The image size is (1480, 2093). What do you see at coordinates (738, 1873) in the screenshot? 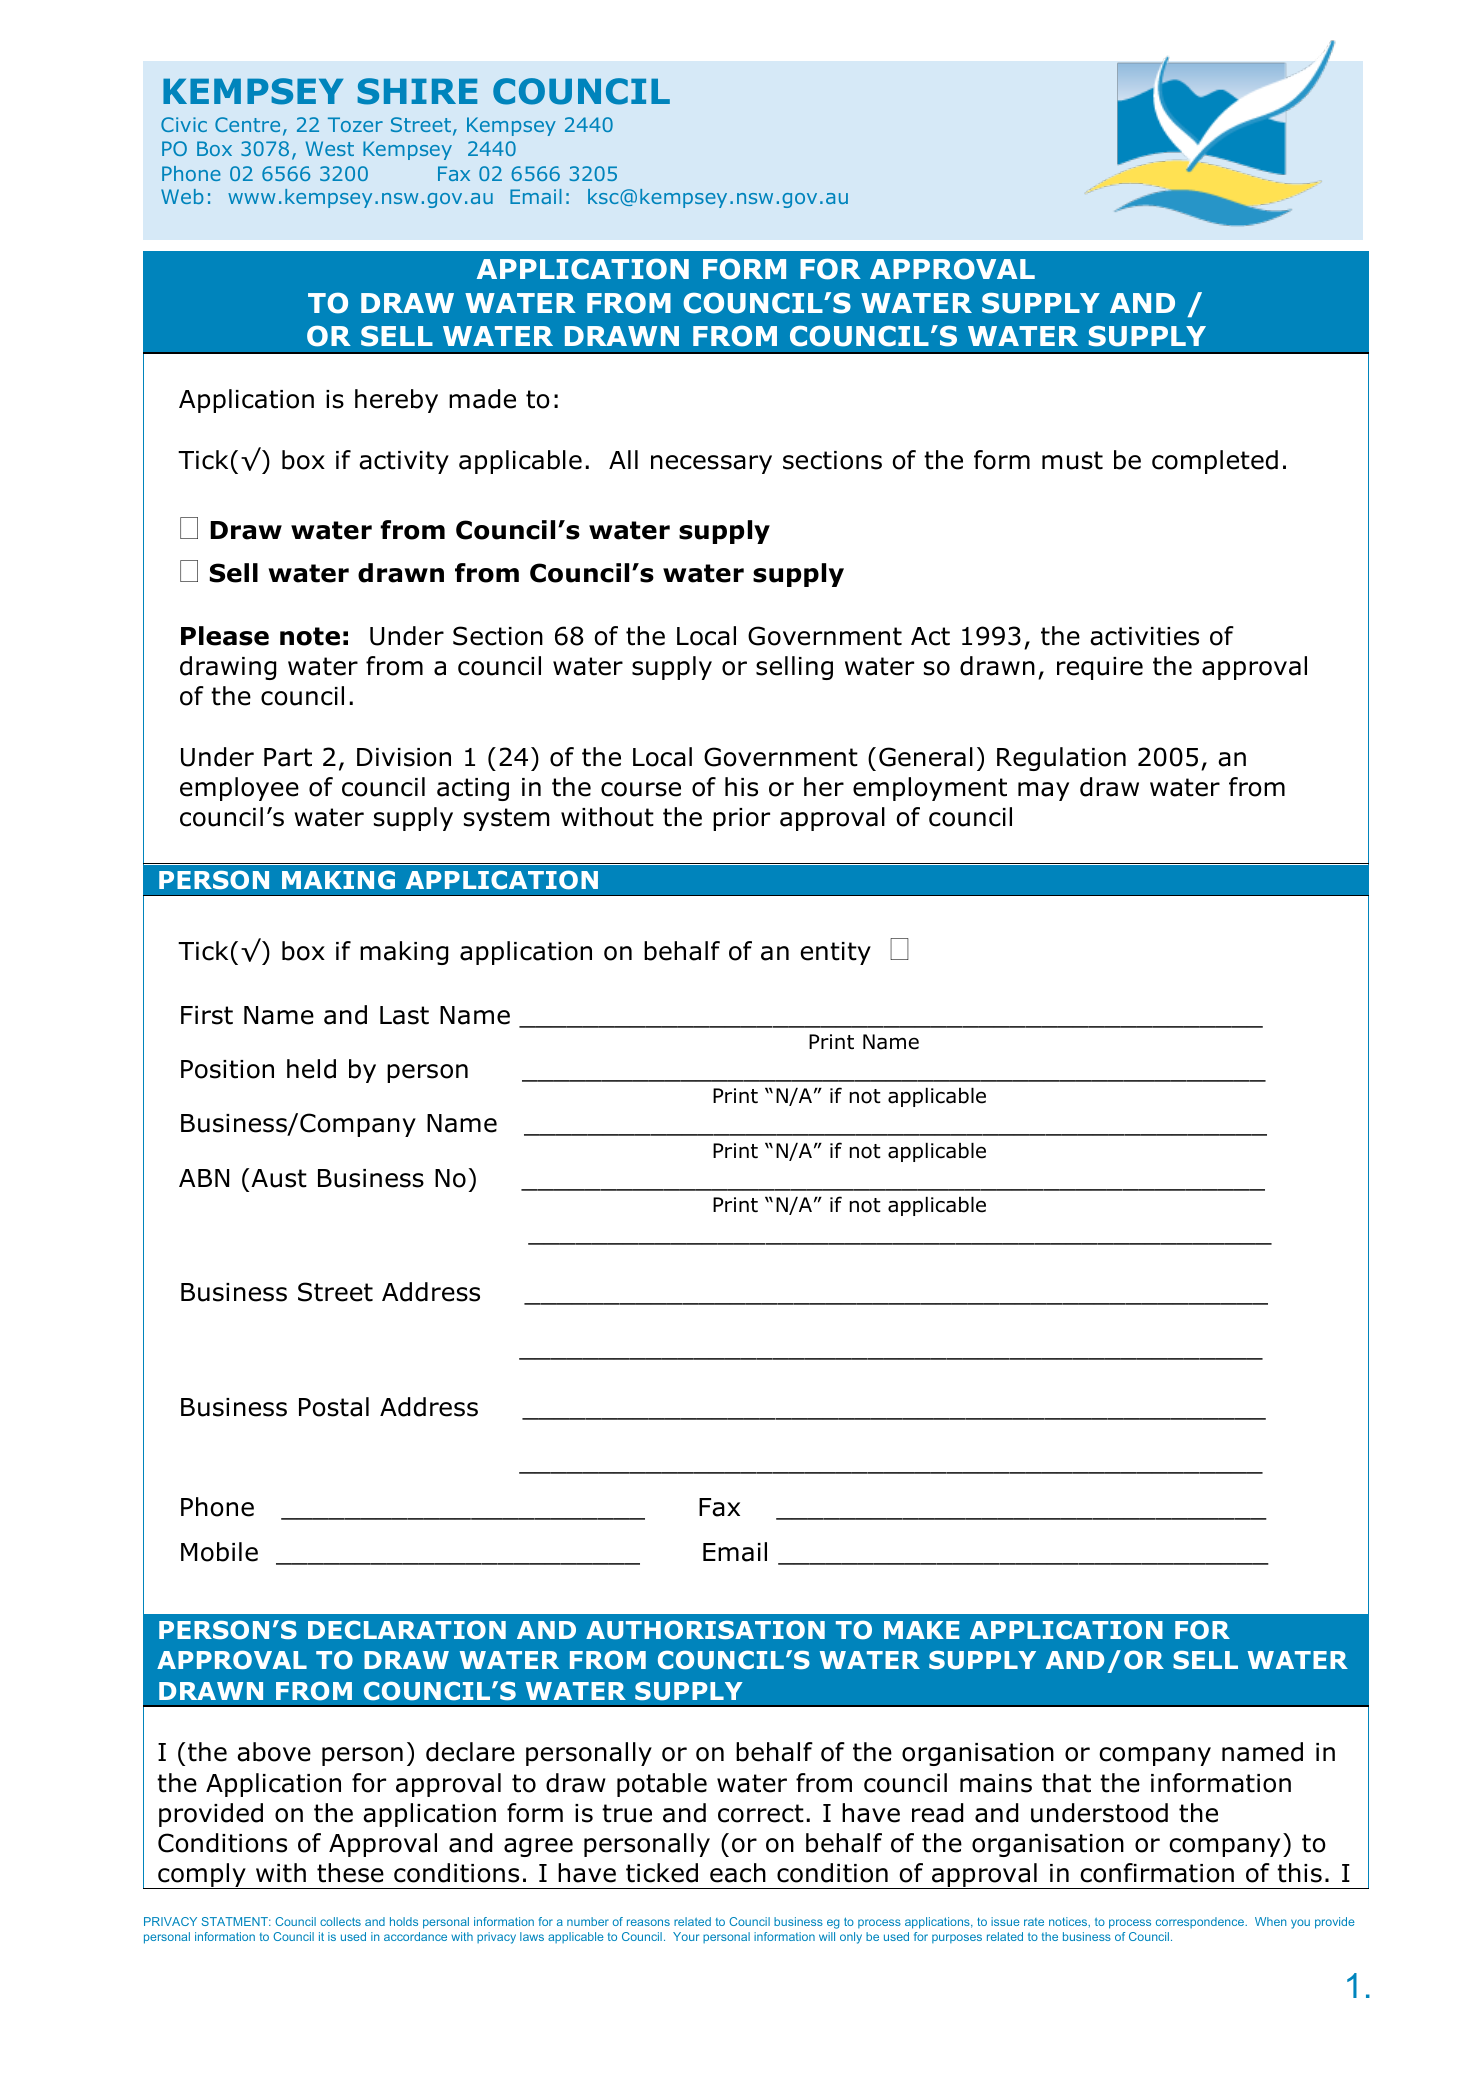
I see `each` at bounding box center [738, 1873].
